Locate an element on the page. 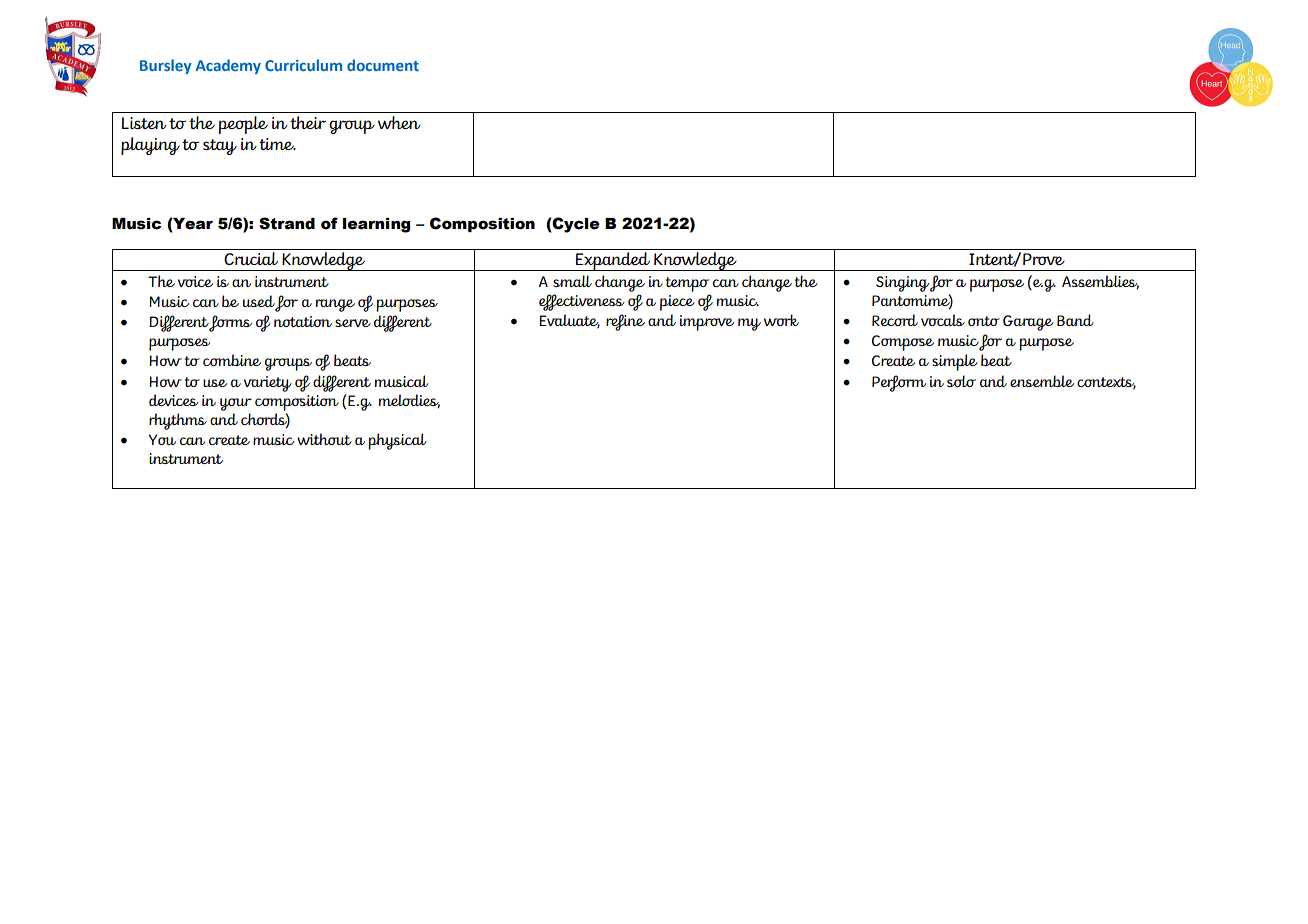  Academy is located at coordinates (228, 66).
